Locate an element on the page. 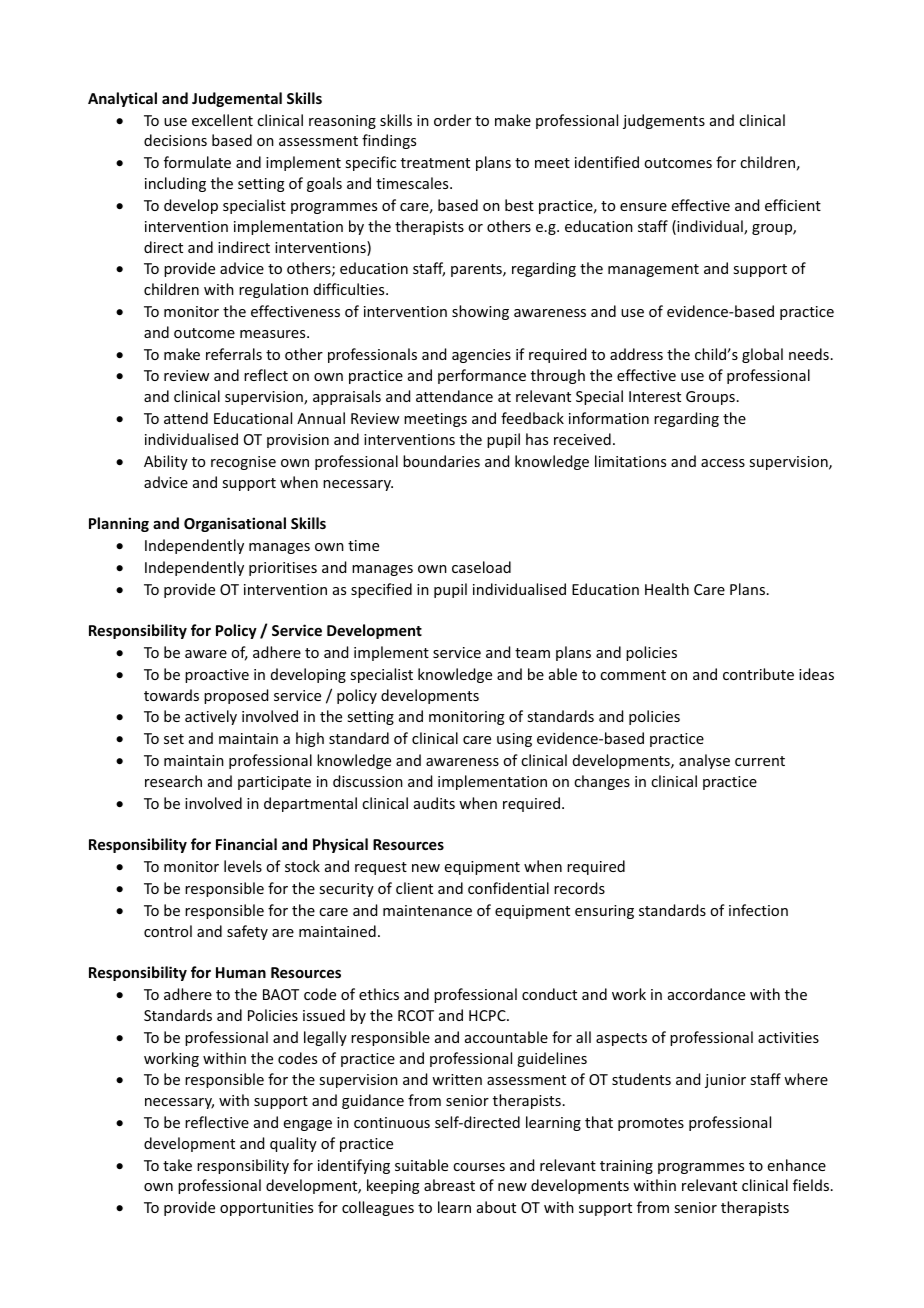  access is located at coordinates (723, 463).
